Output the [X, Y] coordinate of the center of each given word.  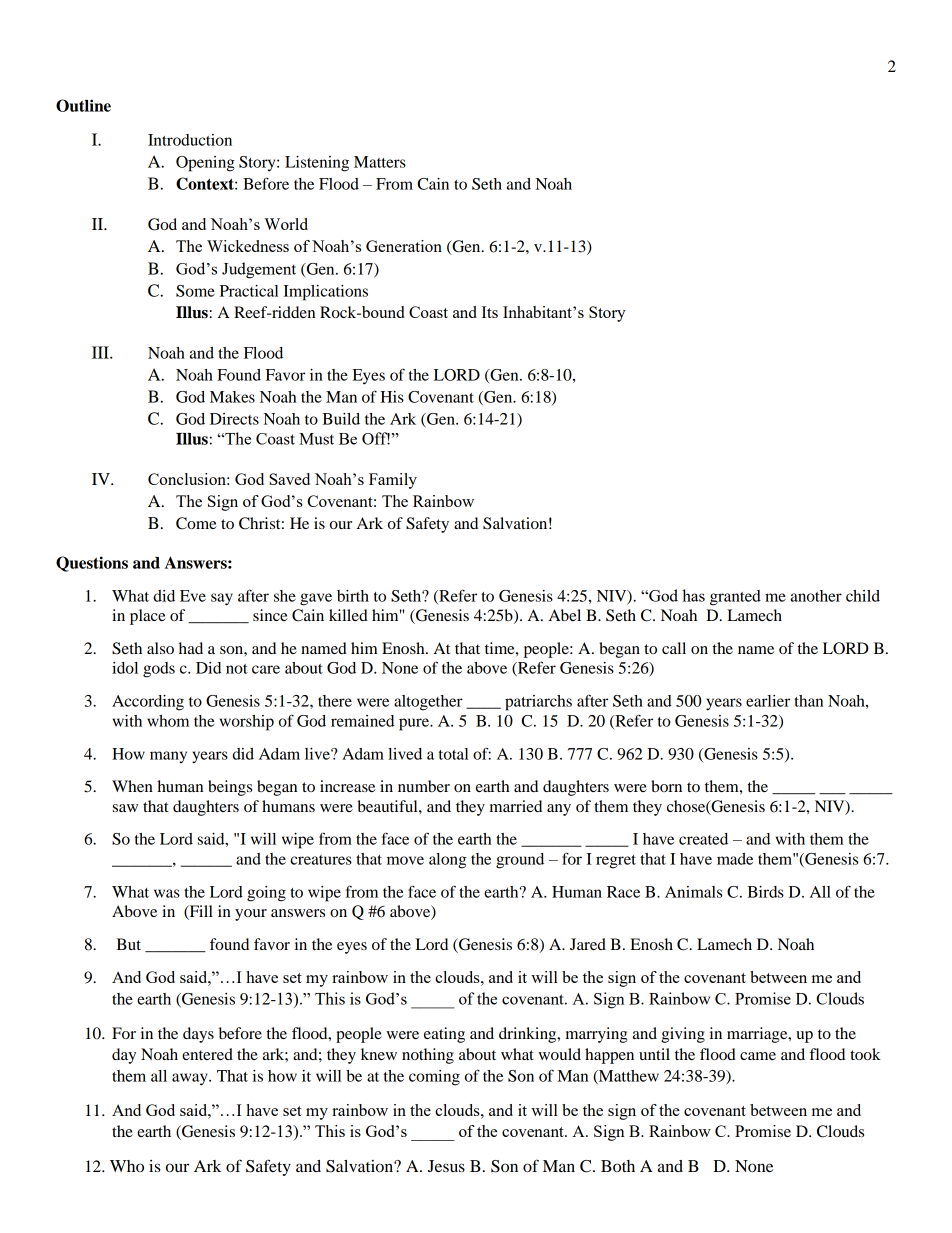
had [191, 648]
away [191, 1079]
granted [735, 598]
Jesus [446, 1166]
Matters [380, 162]
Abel [565, 615]
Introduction [190, 140]
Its [490, 312]
